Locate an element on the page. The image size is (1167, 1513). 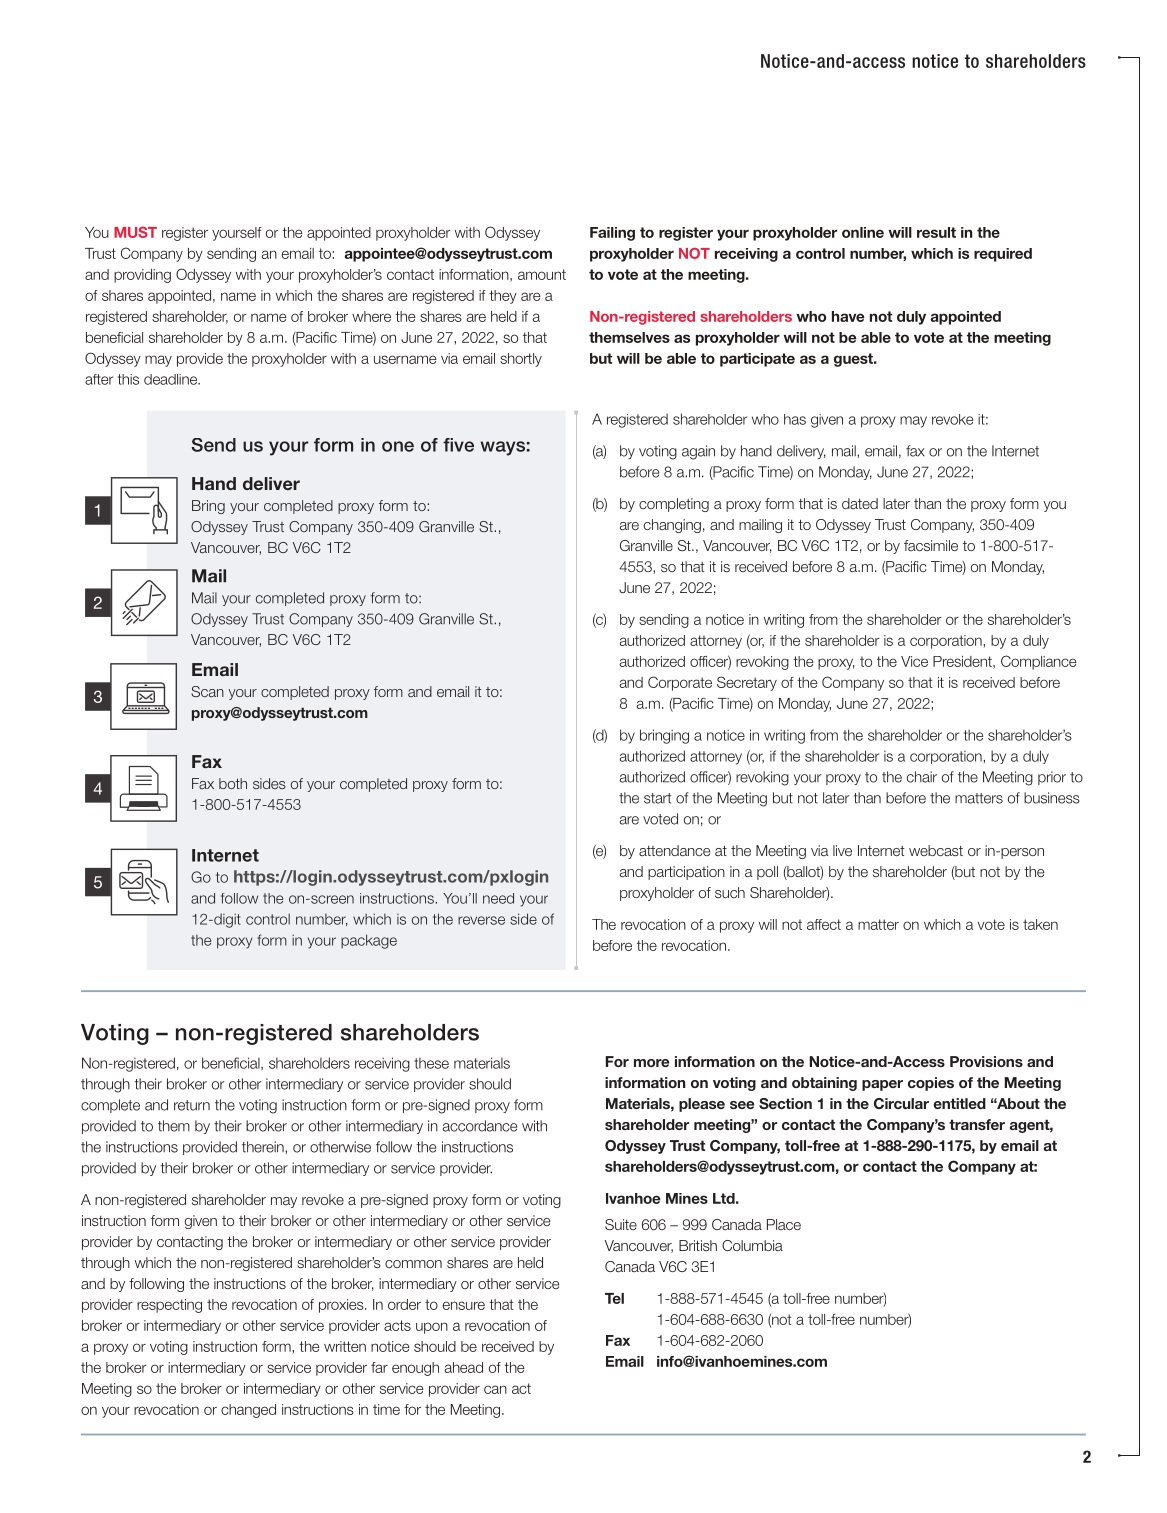
ahead is located at coordinates (464, 1367).
